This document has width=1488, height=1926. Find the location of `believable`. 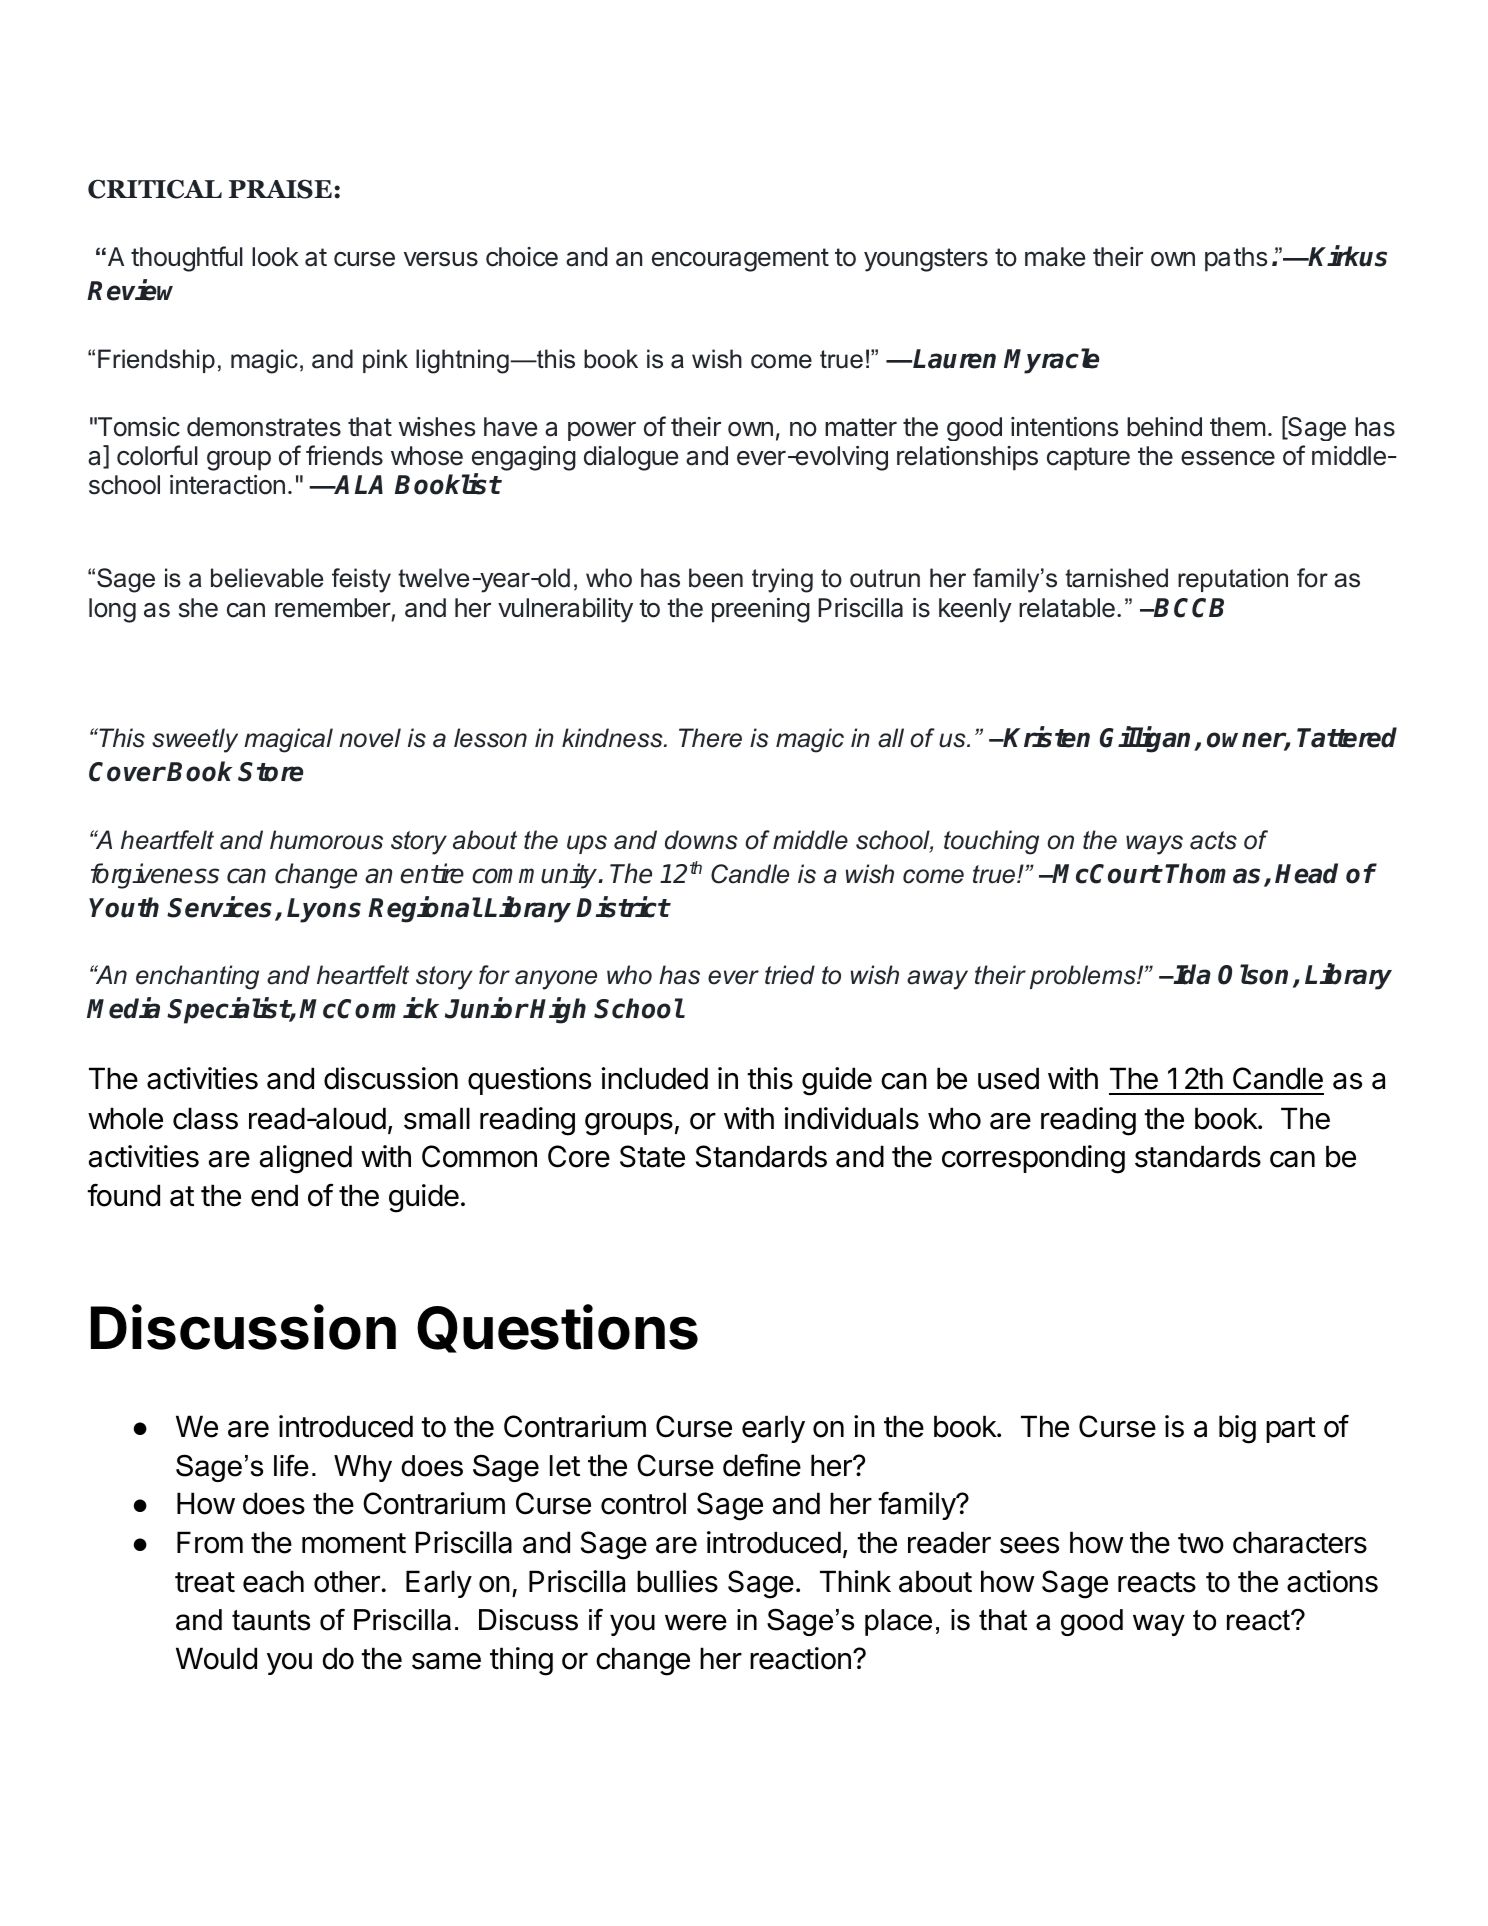

believable is located at coordinates (267, 578).
